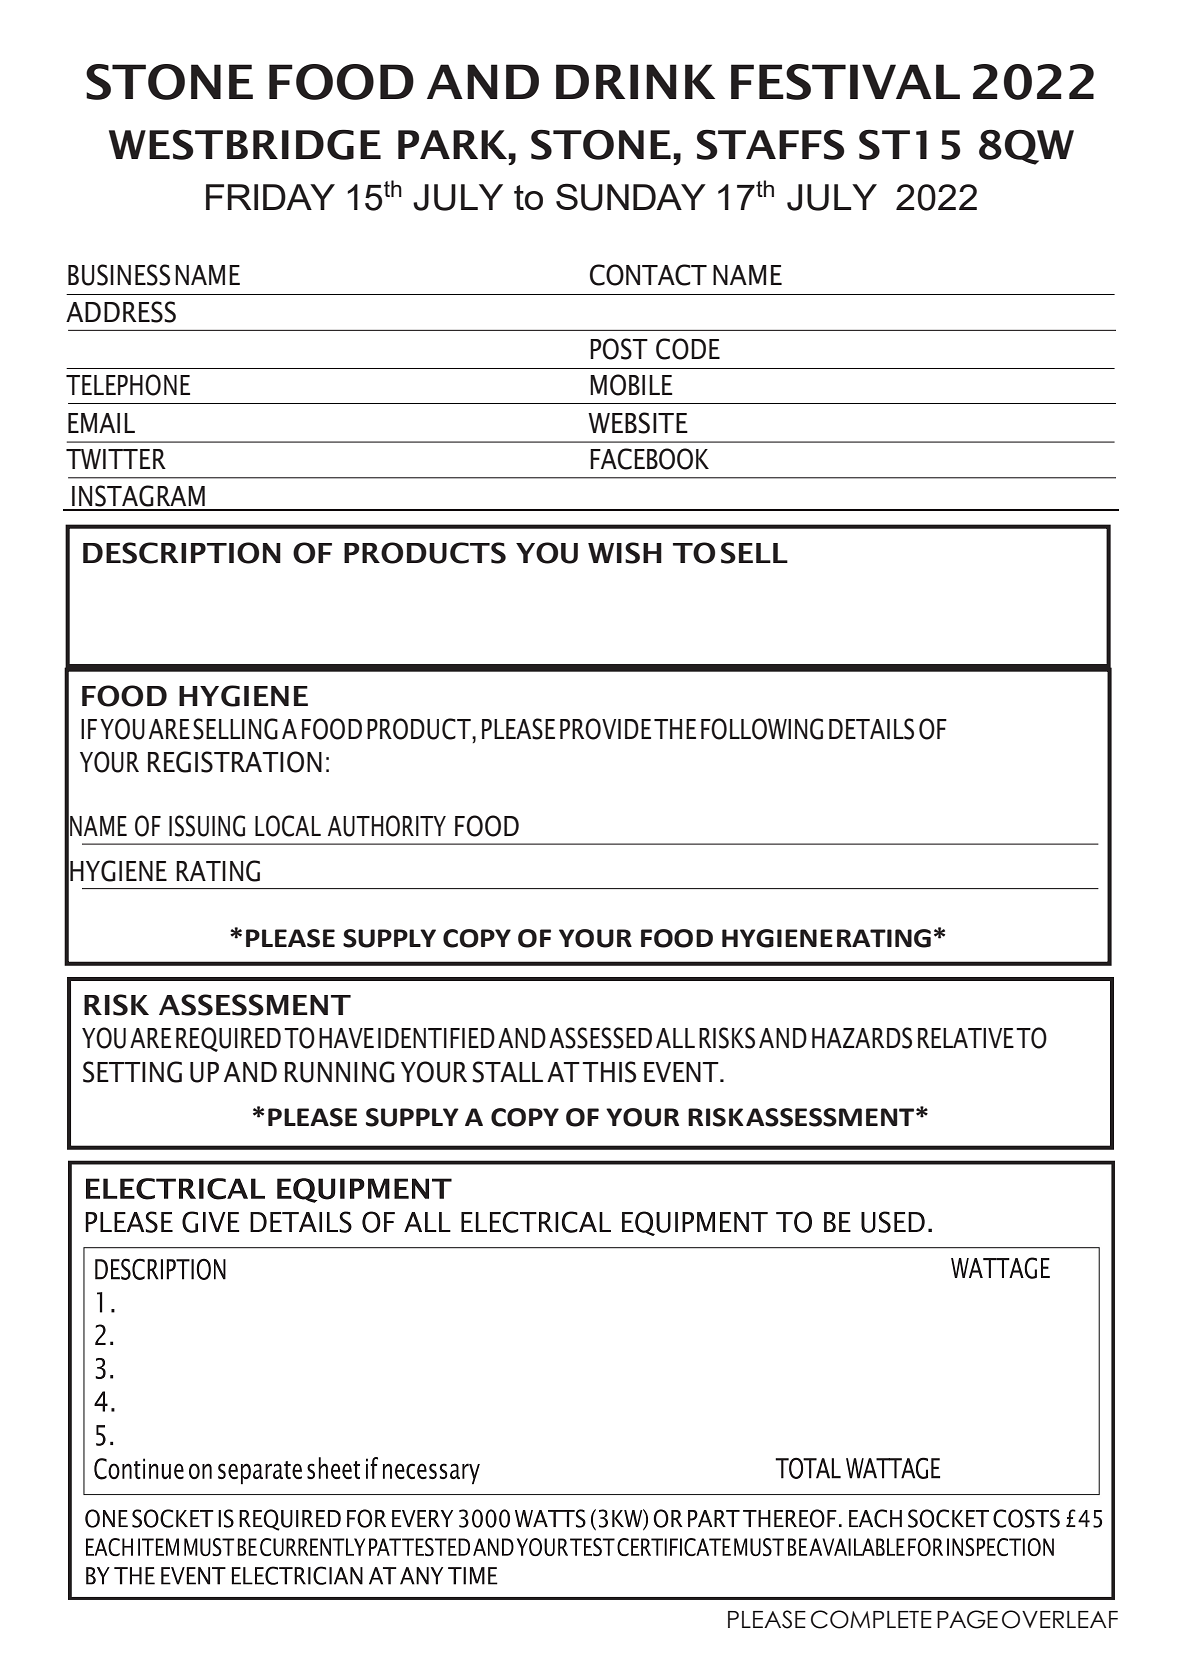 The width and height of the image is (1182, 1672). What do you see at coordinates (235, 762) in the image?
I see `REGISTRATION` at bounding box center [235, 762].
